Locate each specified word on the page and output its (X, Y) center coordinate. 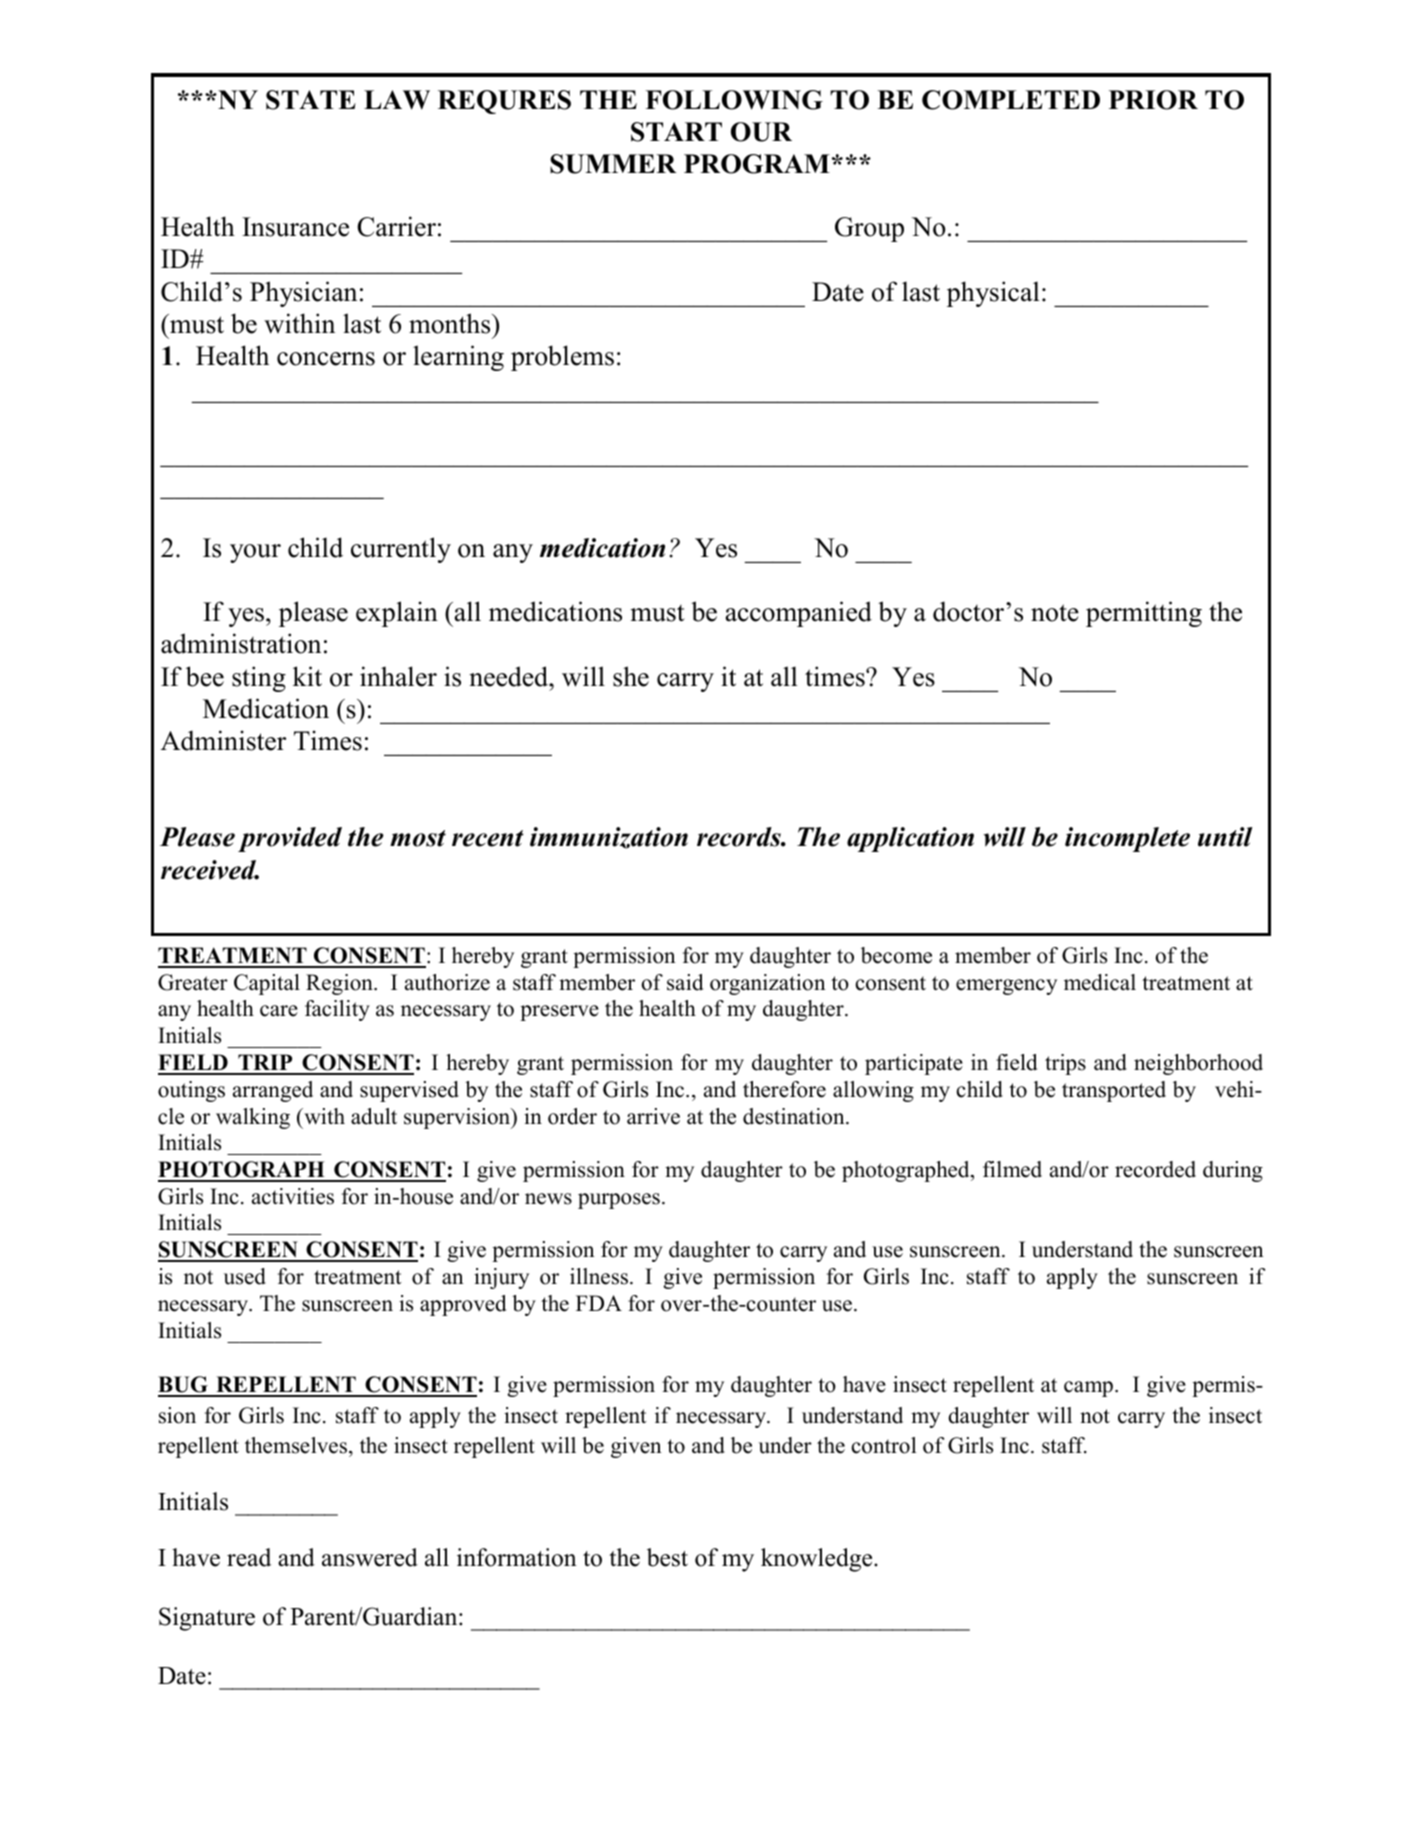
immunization (609, 838)
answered (370, 1557)
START (676, 132)
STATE (311, 100)
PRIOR (1153, 100)
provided (290, 839)
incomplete (1127, 839)
